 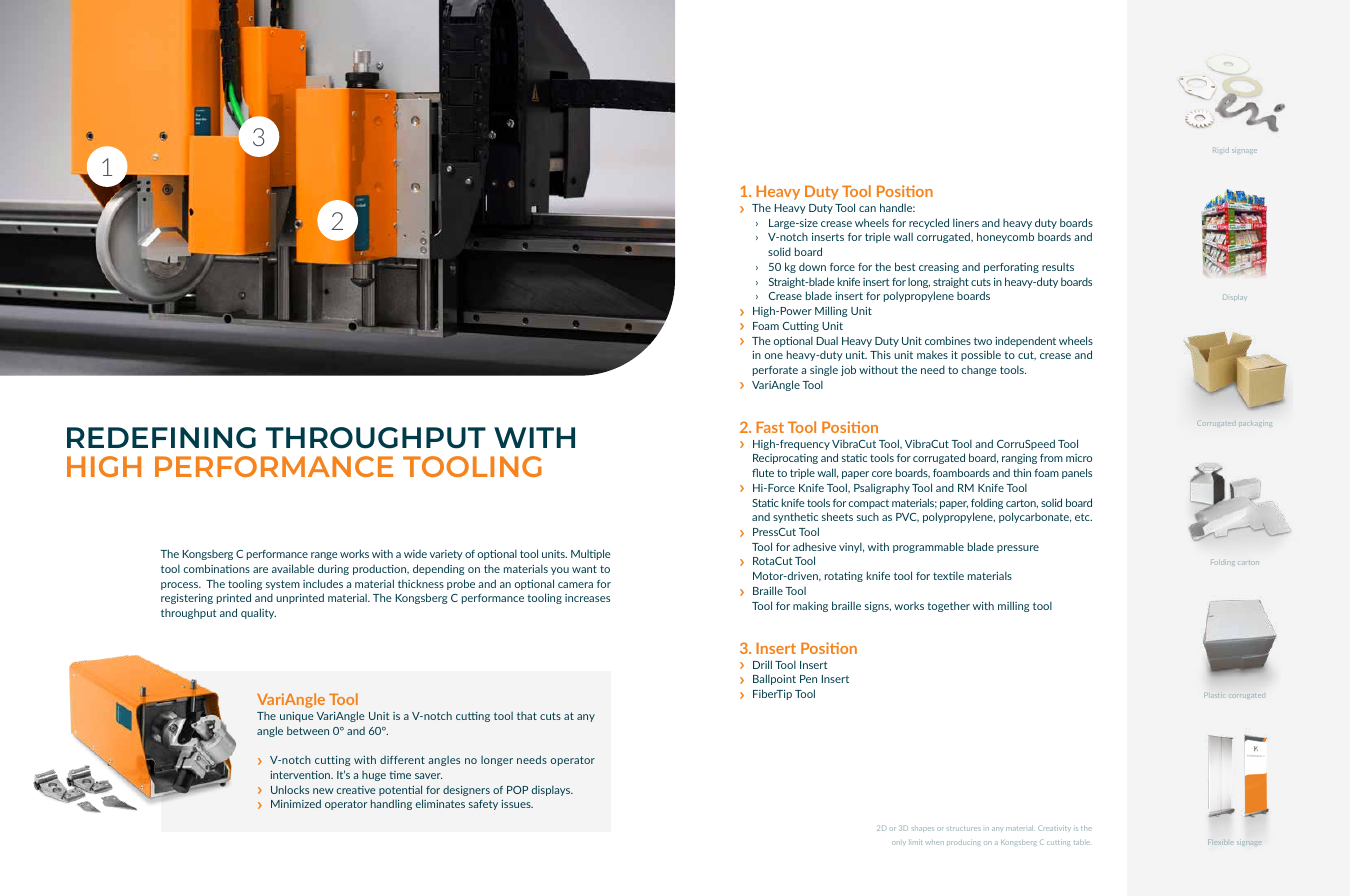 I want to click on Minimized, so click(x=296, y=803).
